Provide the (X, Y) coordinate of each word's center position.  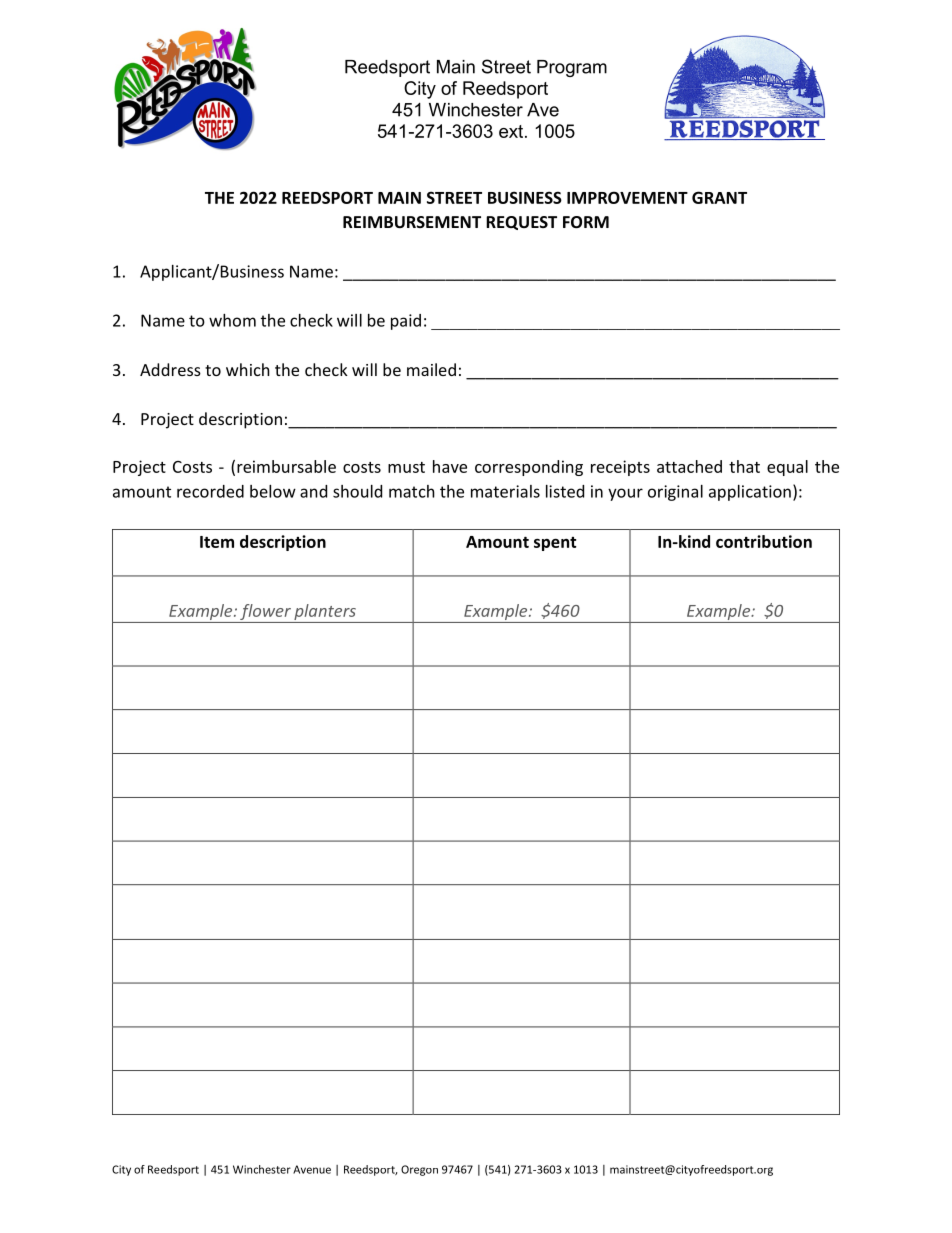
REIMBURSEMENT (412, 222)
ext (512, 131)
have (450, 466)
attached (689, 466)
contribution (764, 541)
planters (325, 613)
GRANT (719, 197)
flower (265, 613)
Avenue (312, 1169)
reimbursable (286, 466)
